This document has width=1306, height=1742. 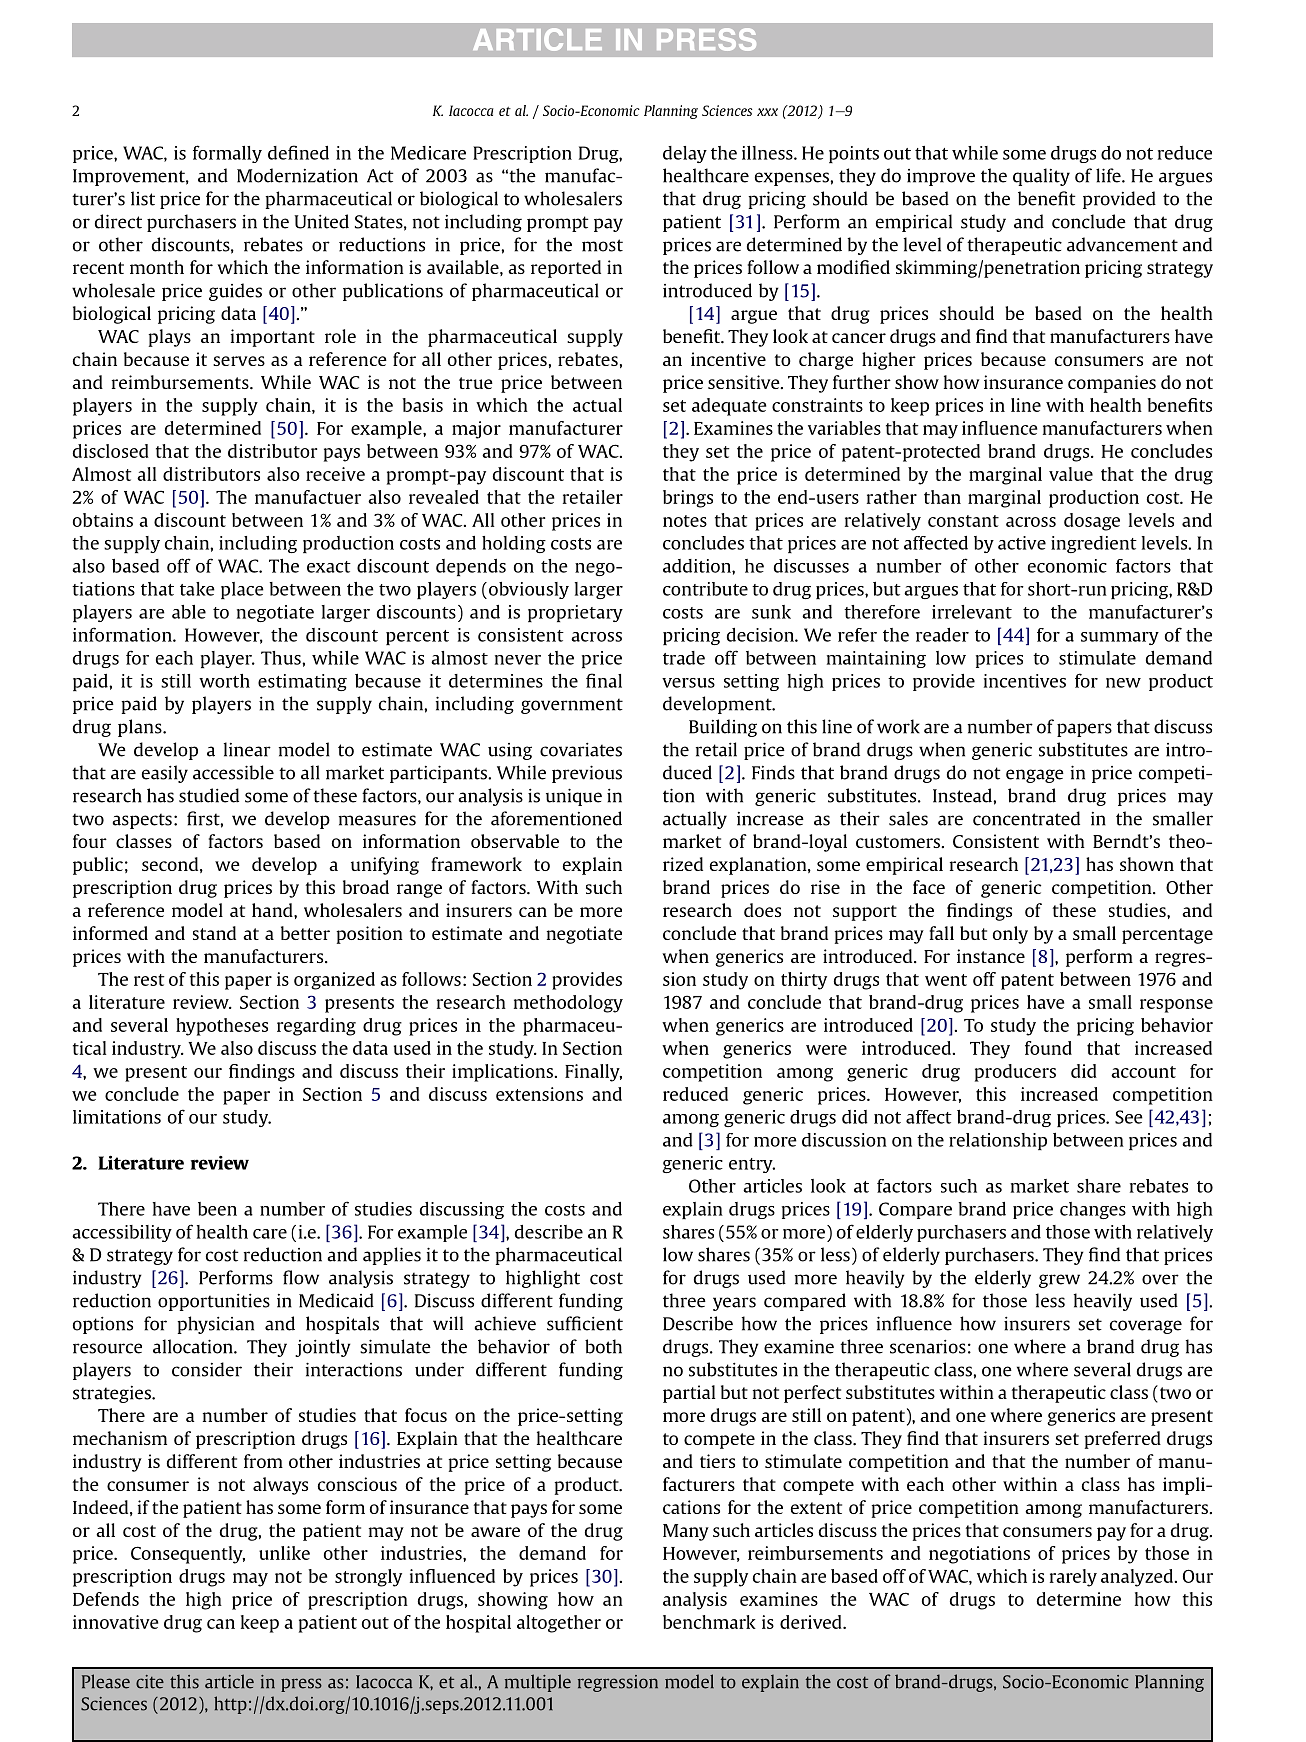 What do you see at coordinates (603, 1346) in the document?
I see `both` at bounding box center [603, 1346].
